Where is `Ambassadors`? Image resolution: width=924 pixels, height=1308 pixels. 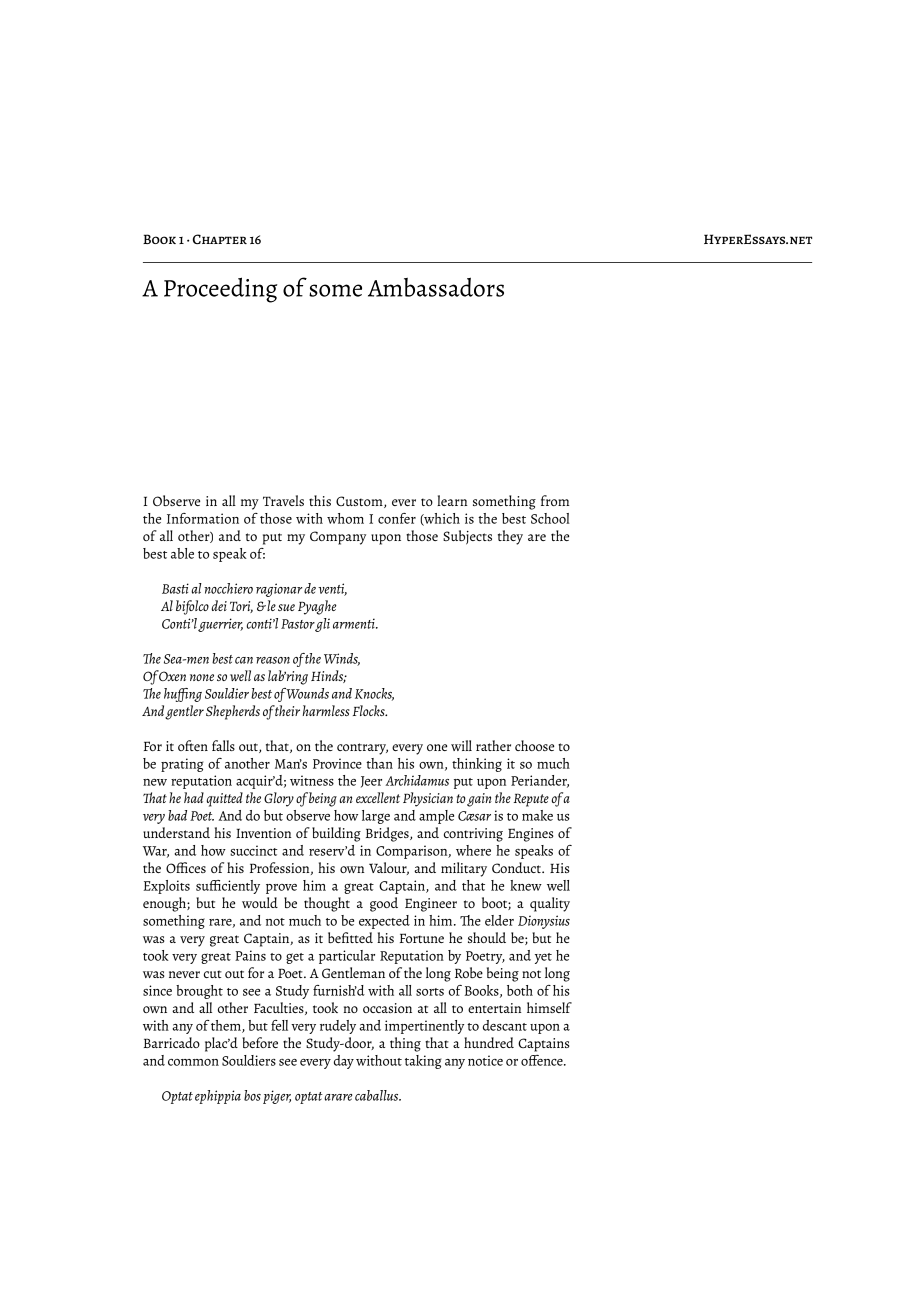 Ambassadors is located at coordinates (436, 287).
